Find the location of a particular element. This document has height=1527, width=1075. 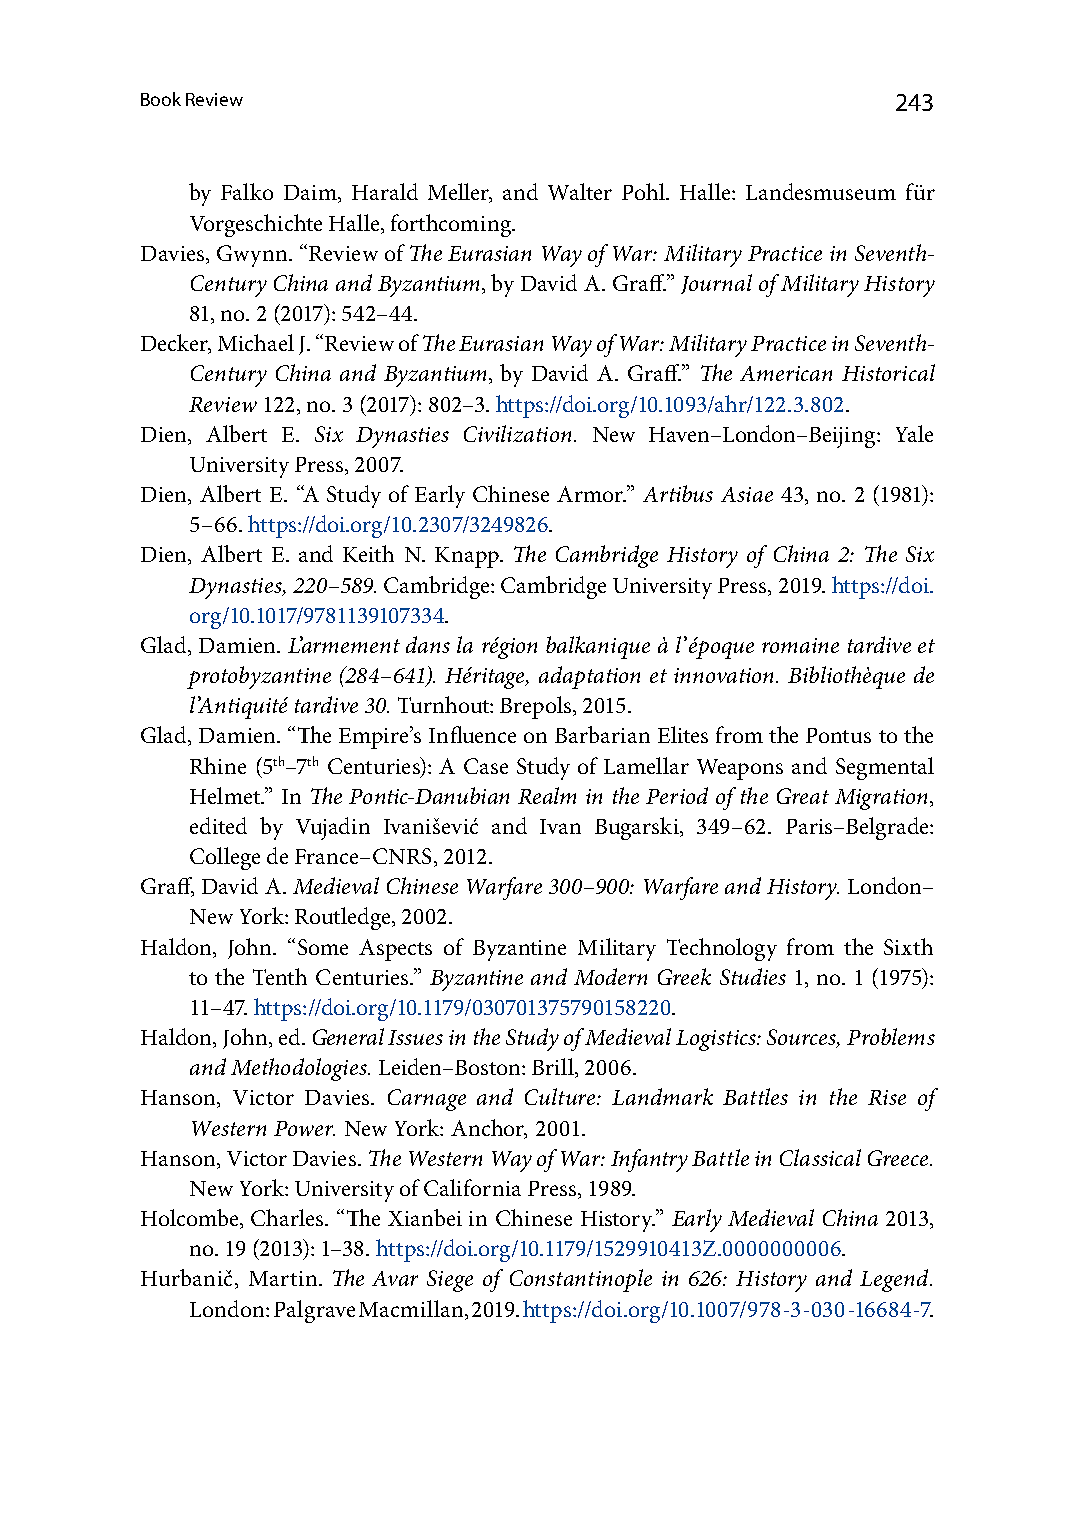

Great is located at coordinates (803, 796).
